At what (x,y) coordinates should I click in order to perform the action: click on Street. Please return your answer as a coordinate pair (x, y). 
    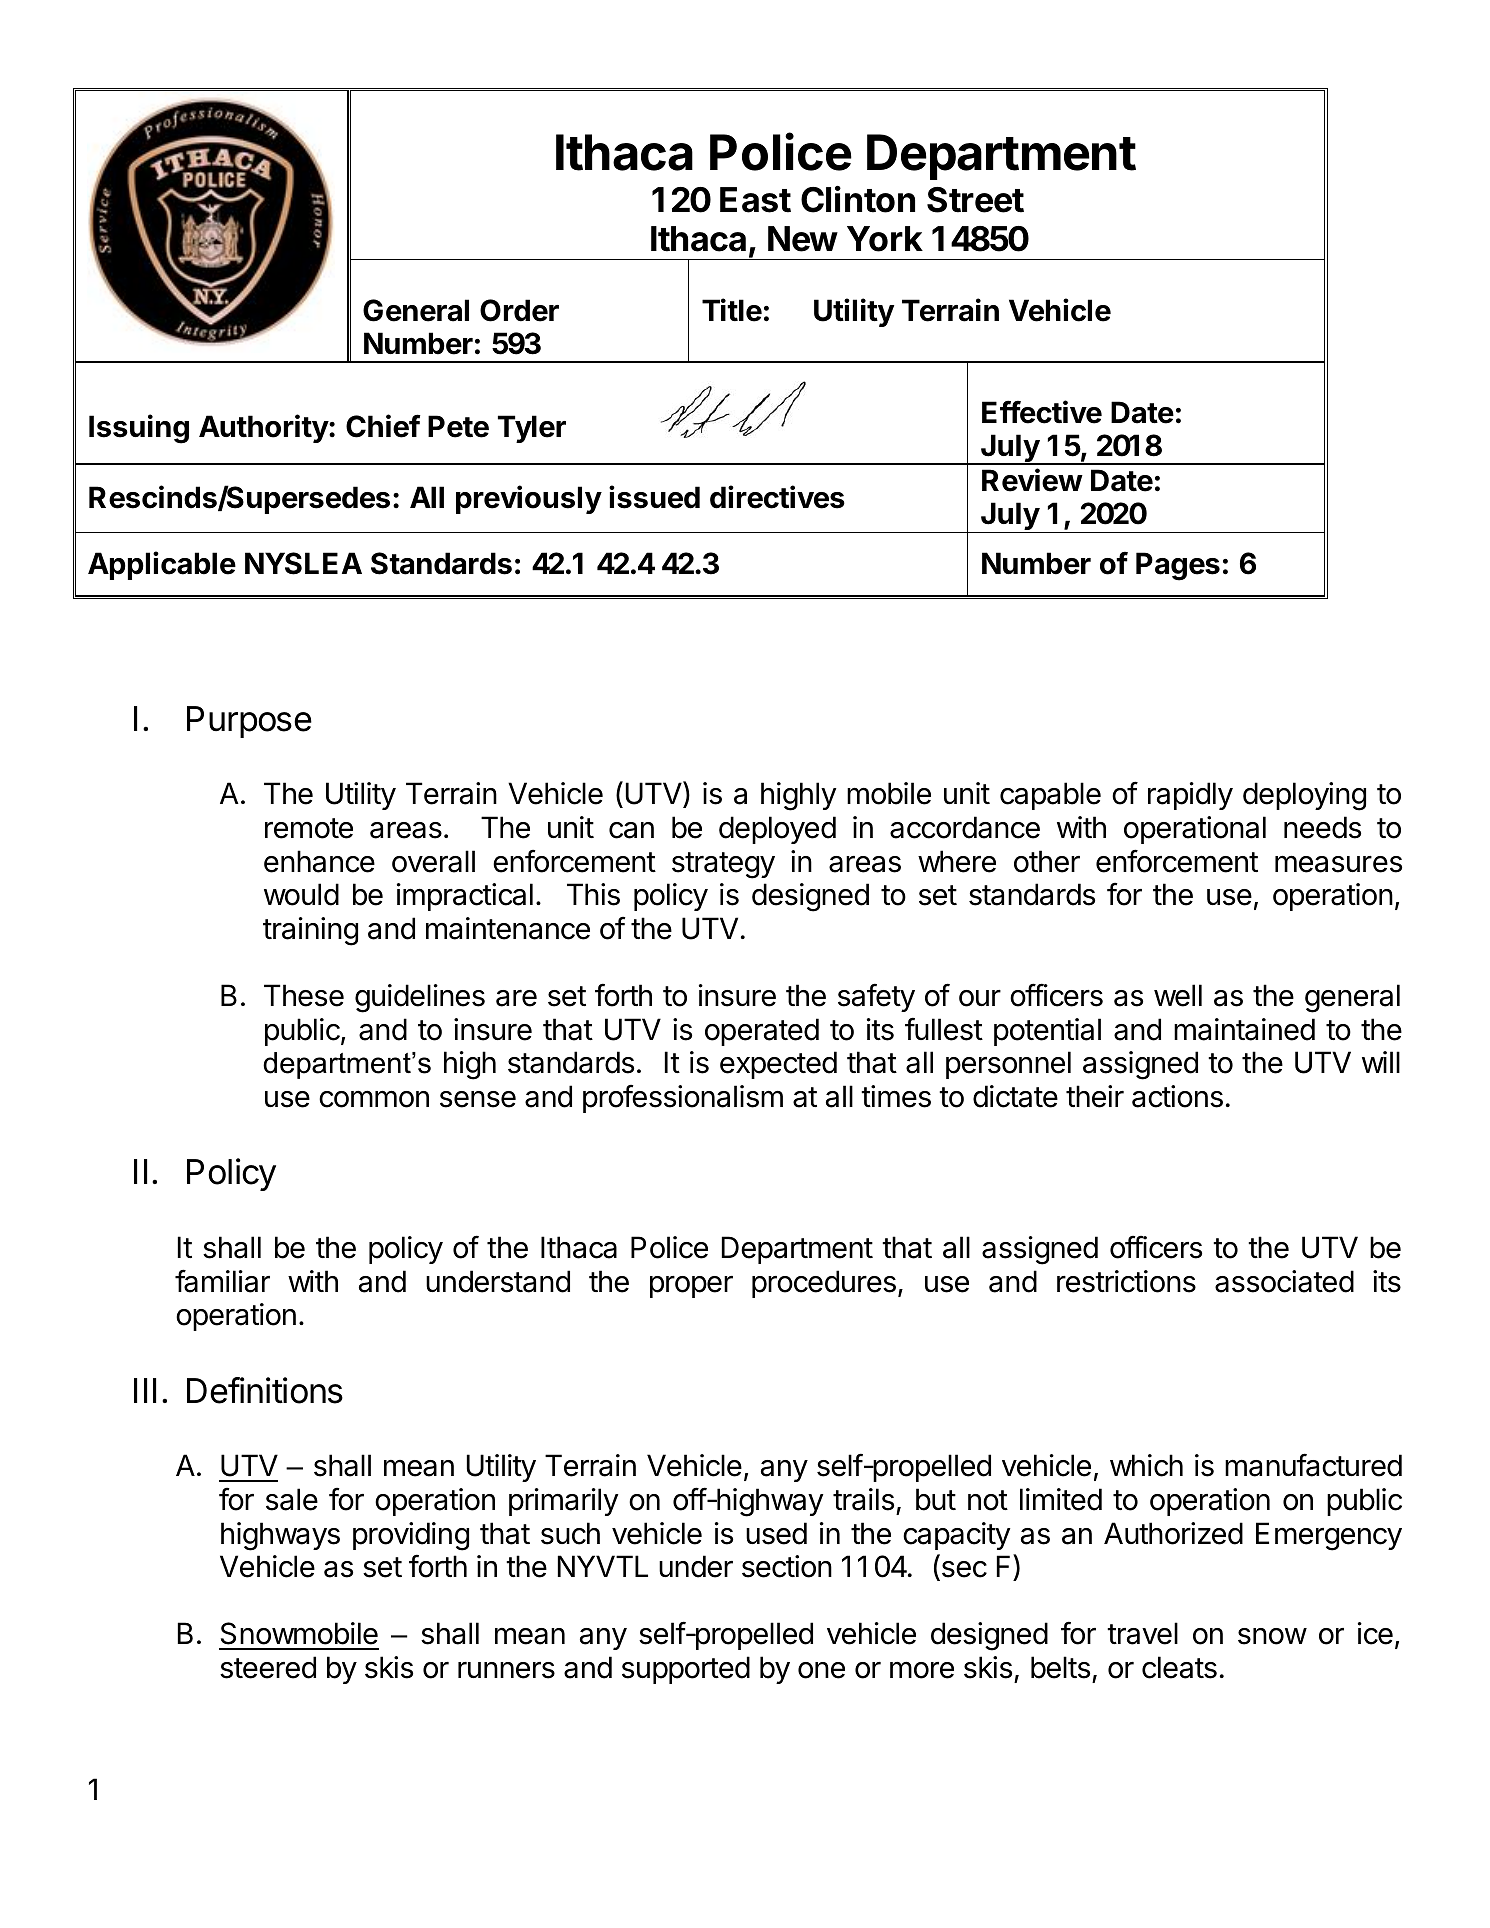
    Looking at the image, I should click on (975, 200).
